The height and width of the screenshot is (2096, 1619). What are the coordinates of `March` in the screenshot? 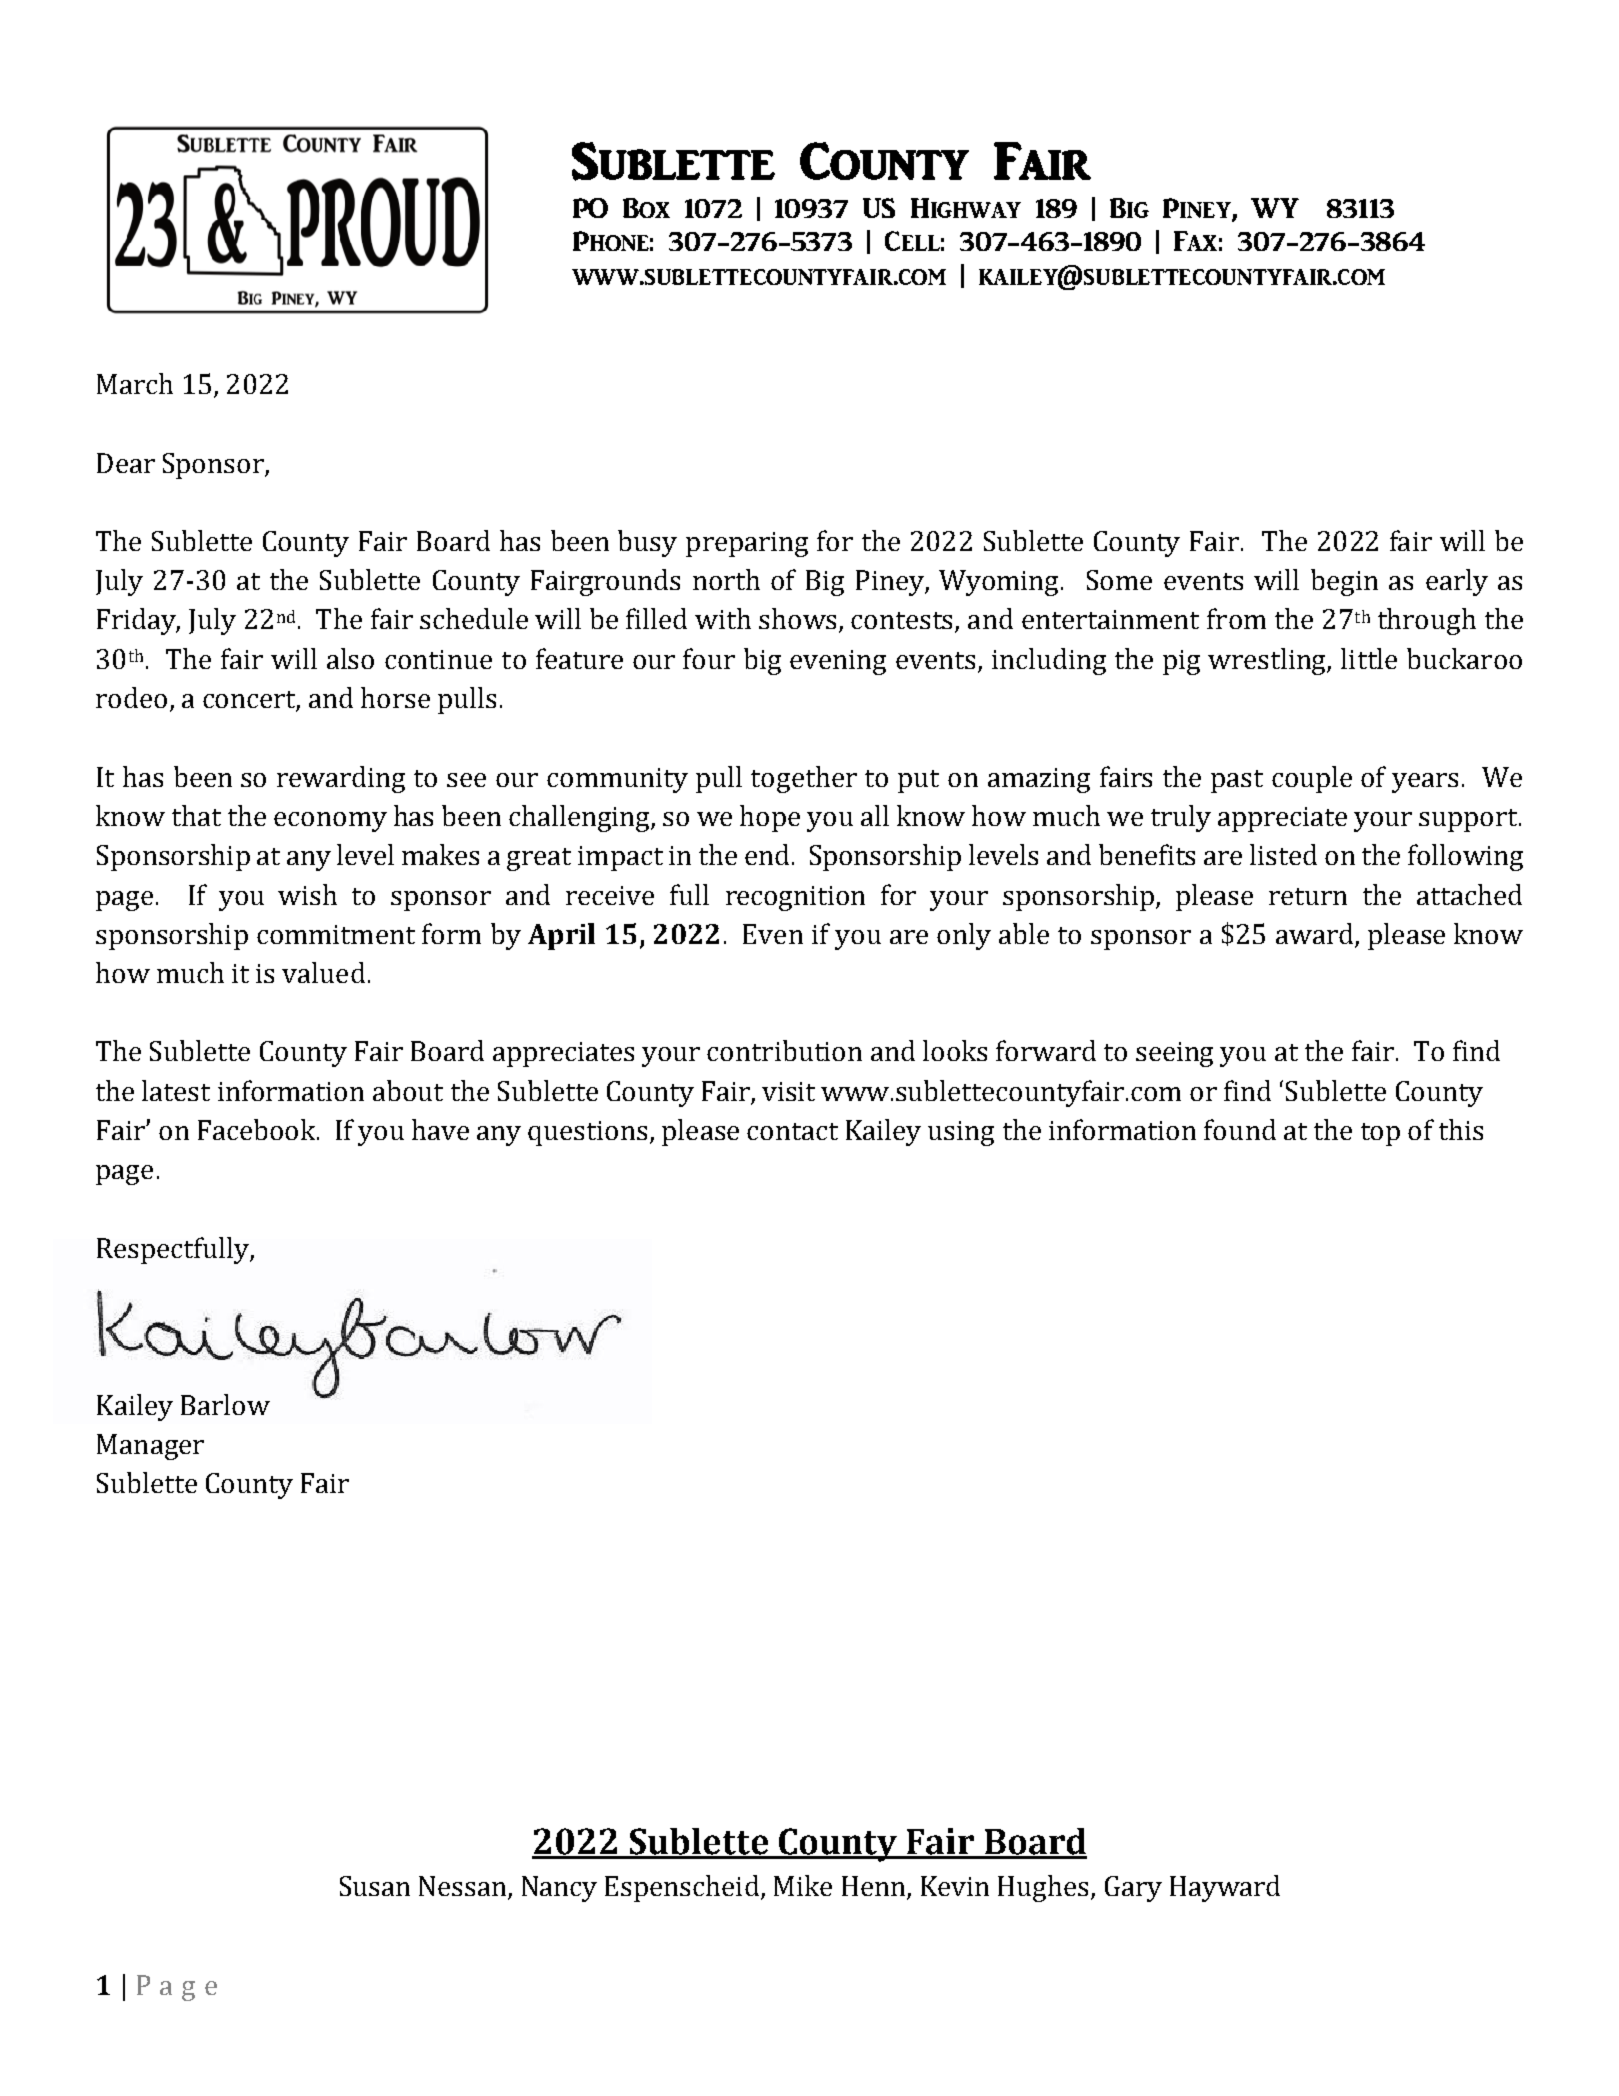 It's located at (135, 383).
